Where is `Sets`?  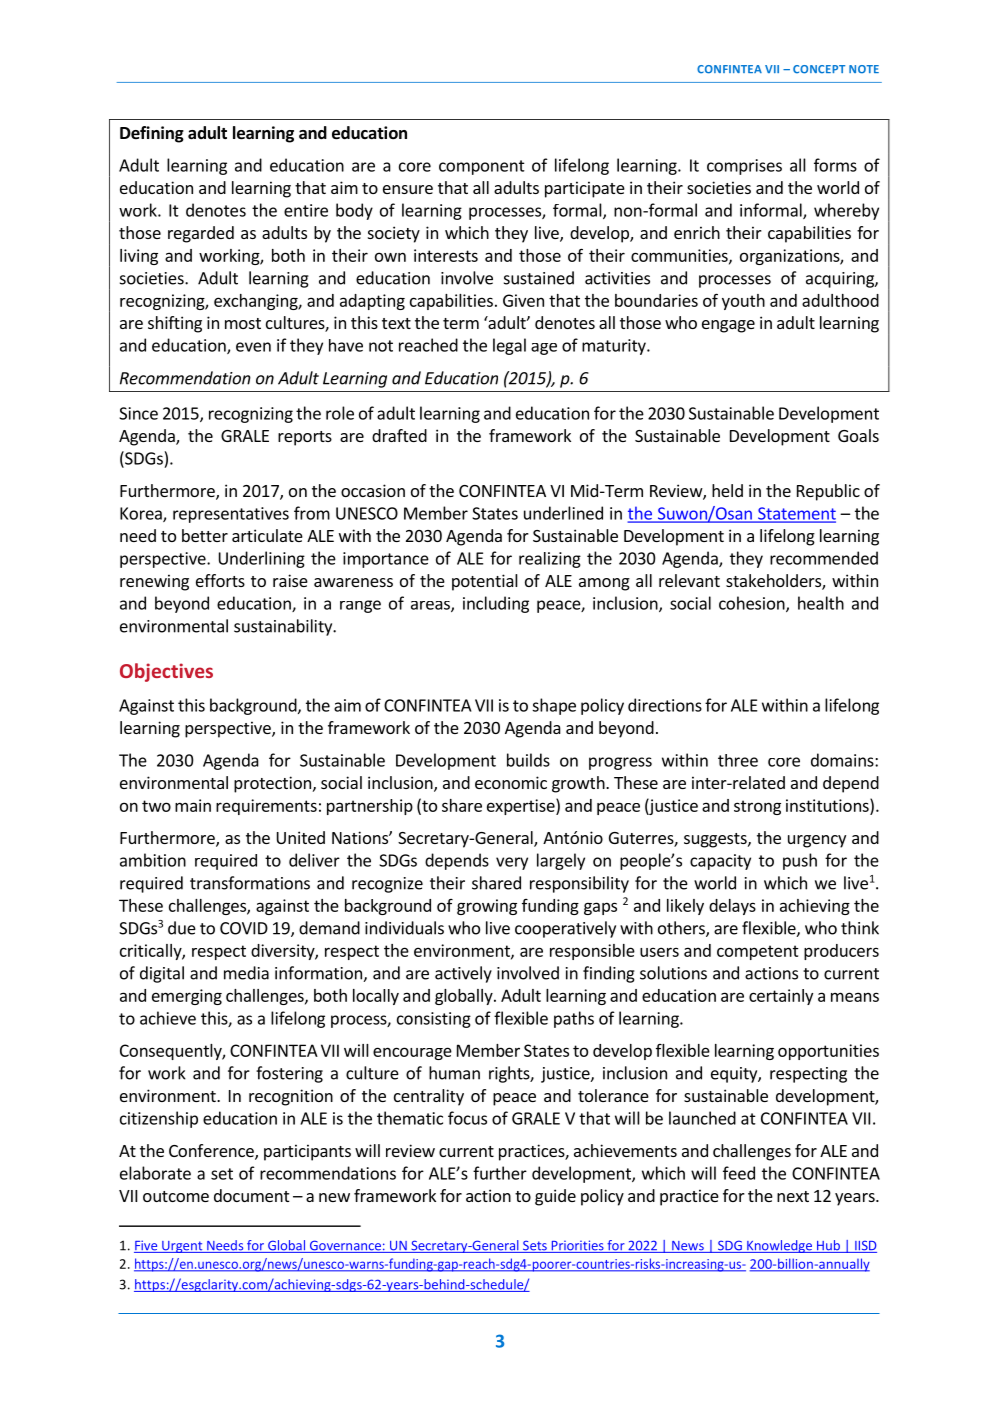 Sets is located at coordinates (535, 1246).
